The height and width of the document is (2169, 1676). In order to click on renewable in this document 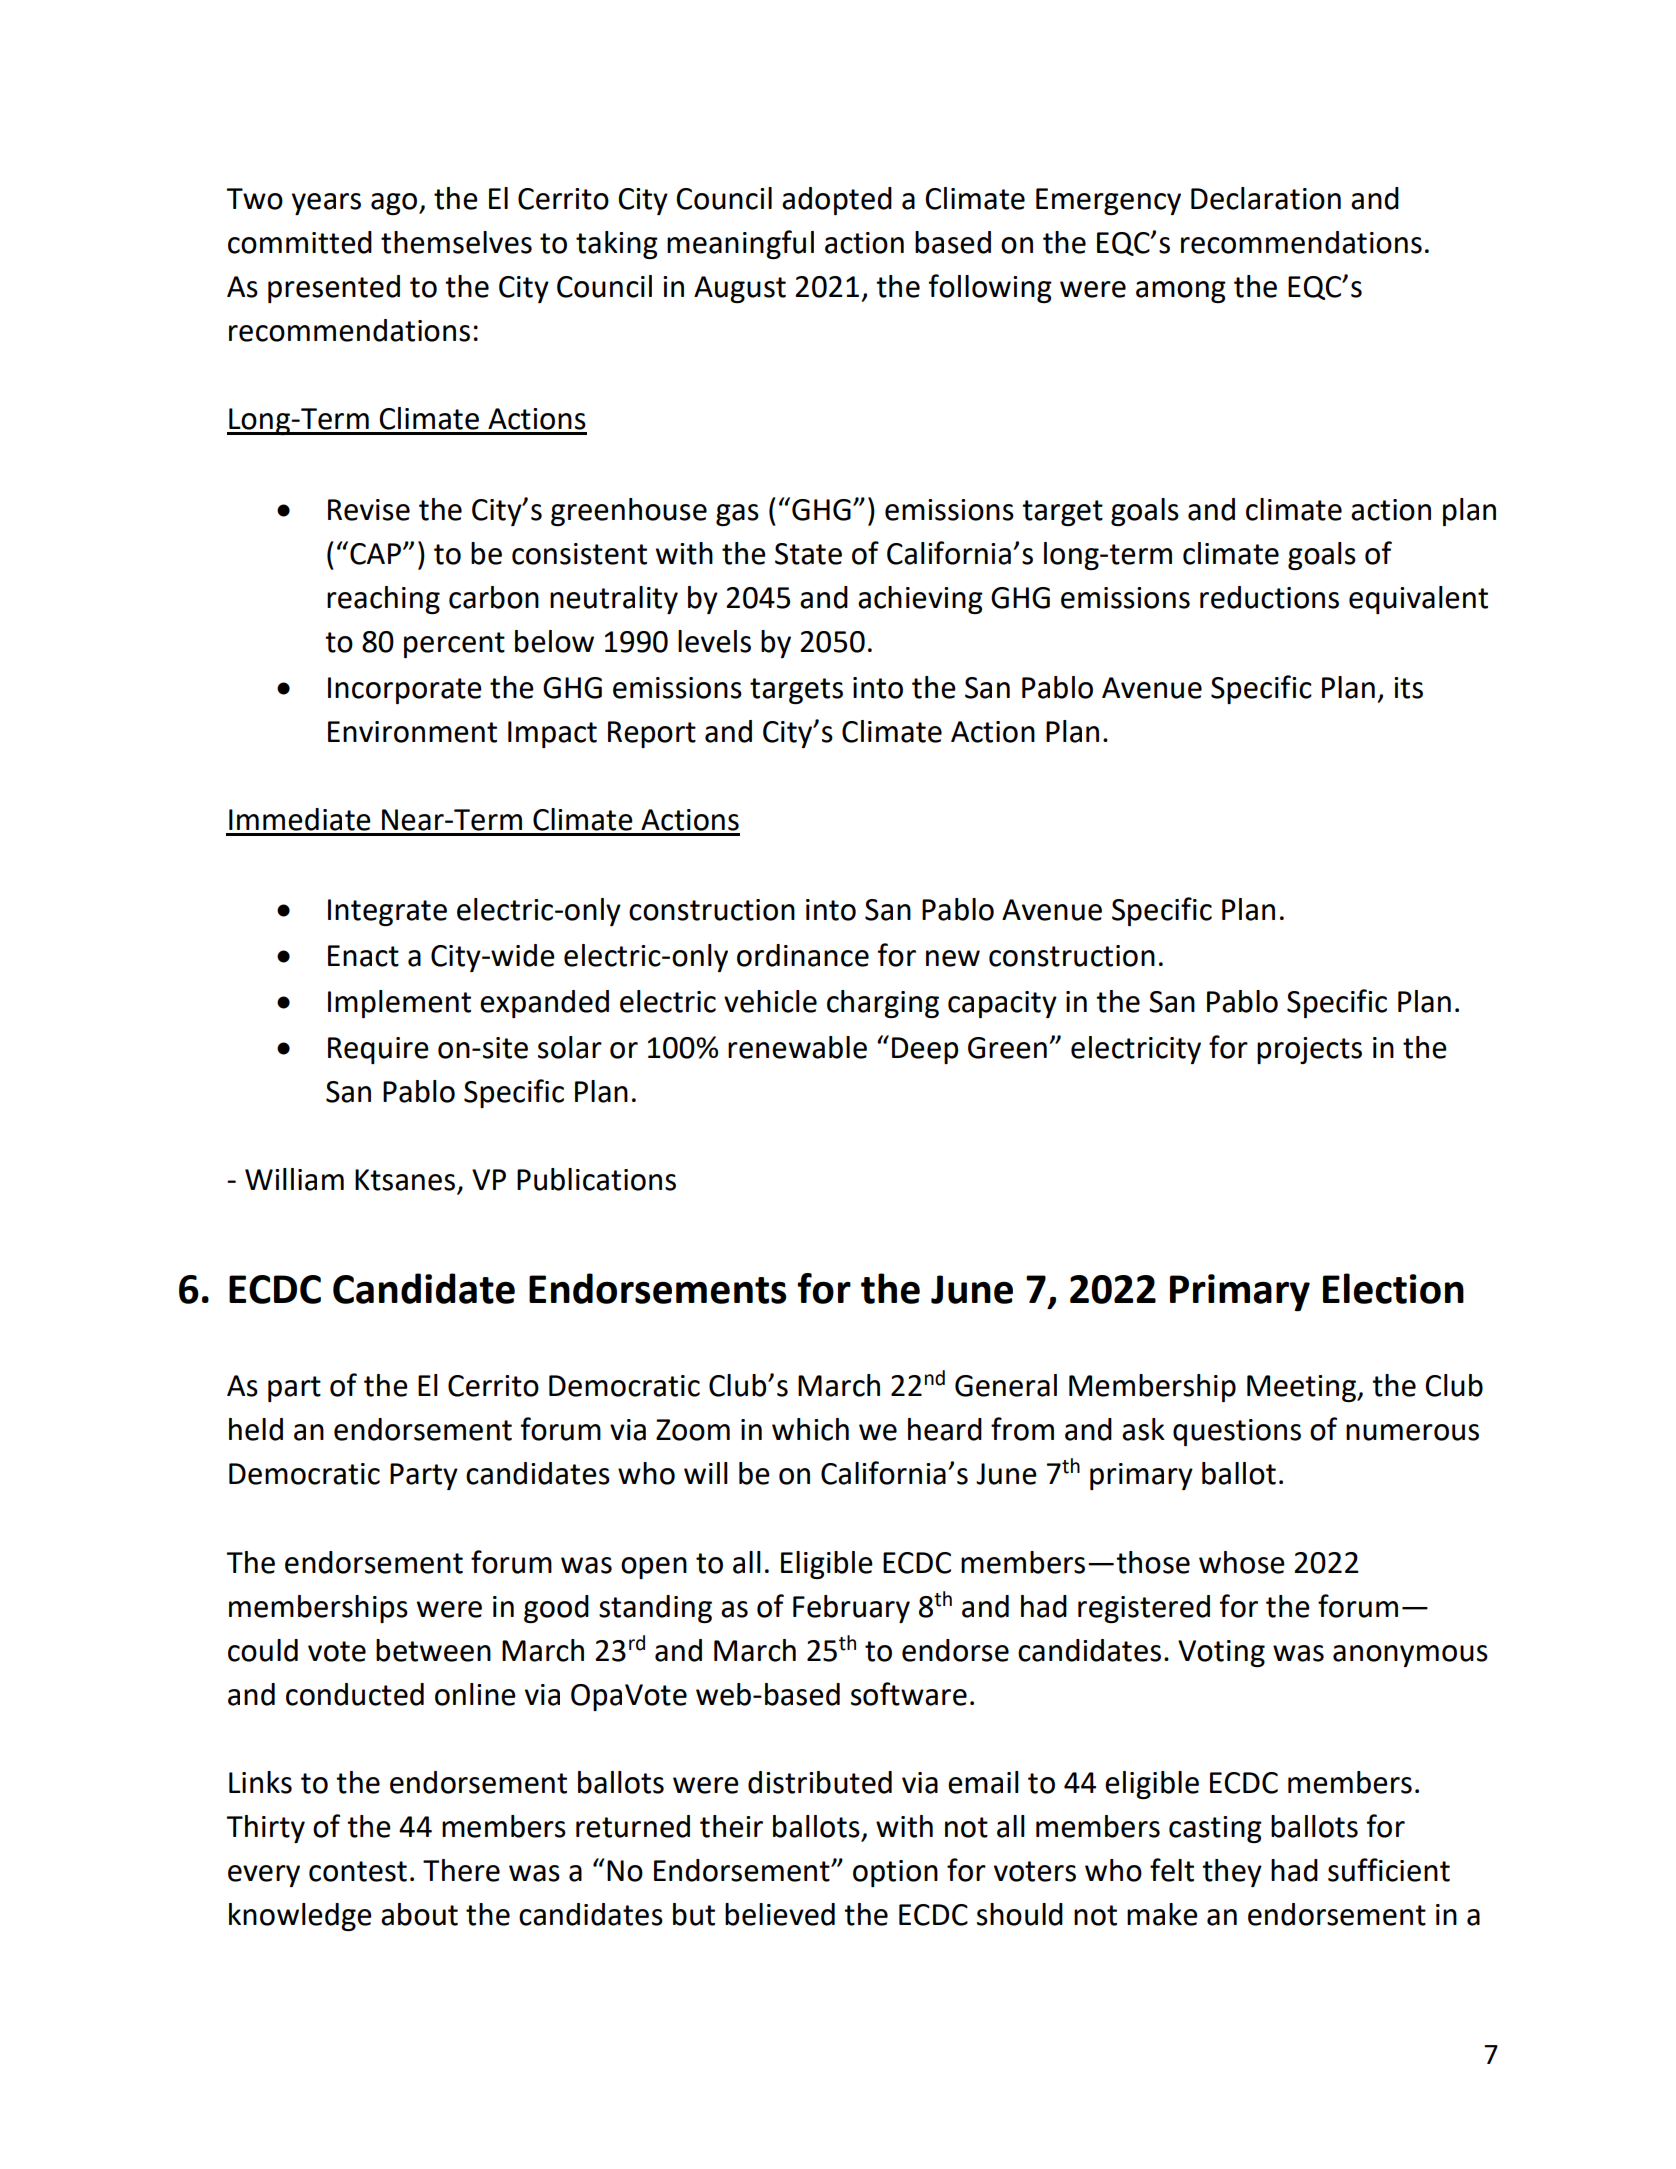, I will do `click(797, 1047)`.
